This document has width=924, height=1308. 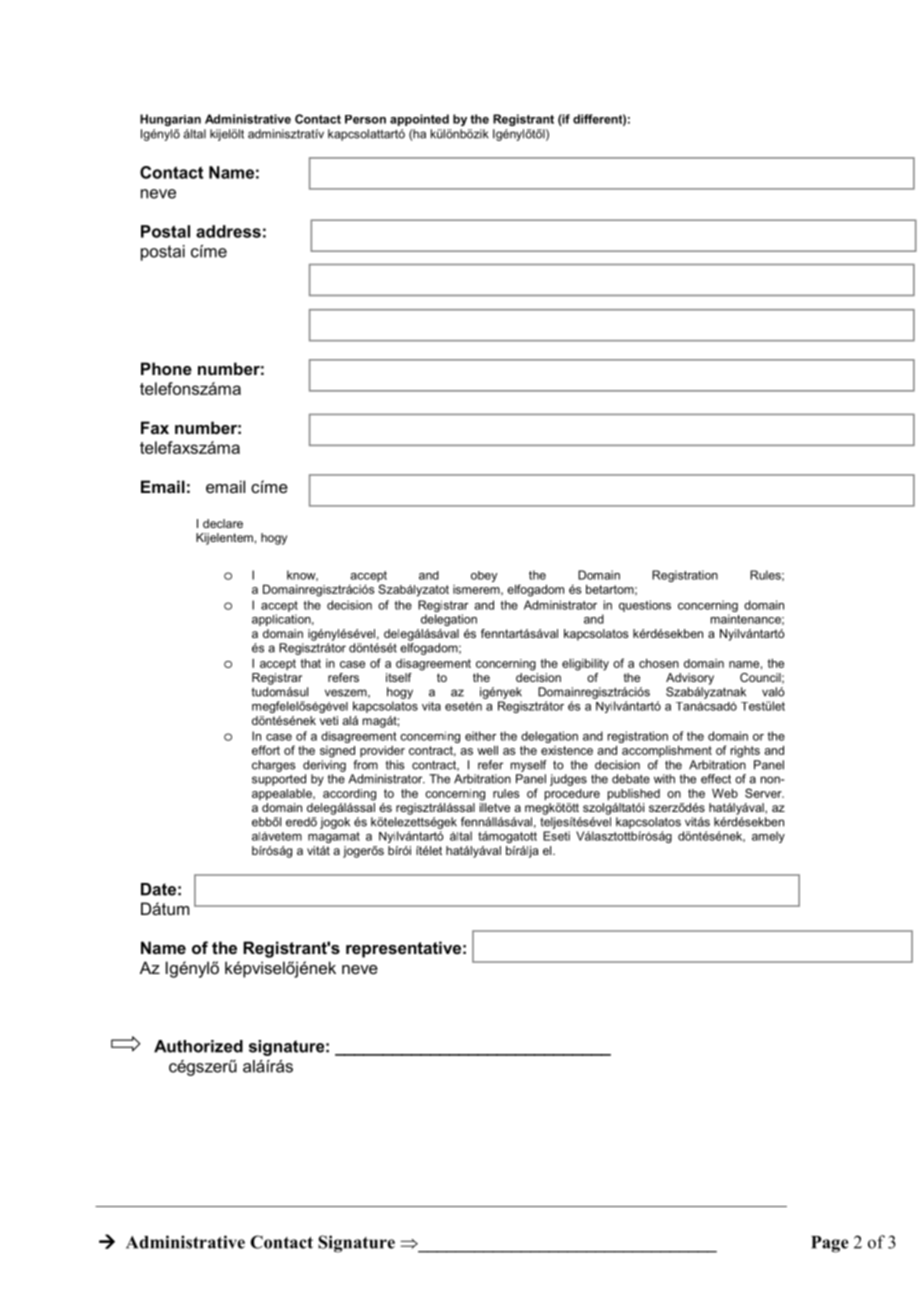 I want to click on Authorized, so click(x=198, y=1046).
